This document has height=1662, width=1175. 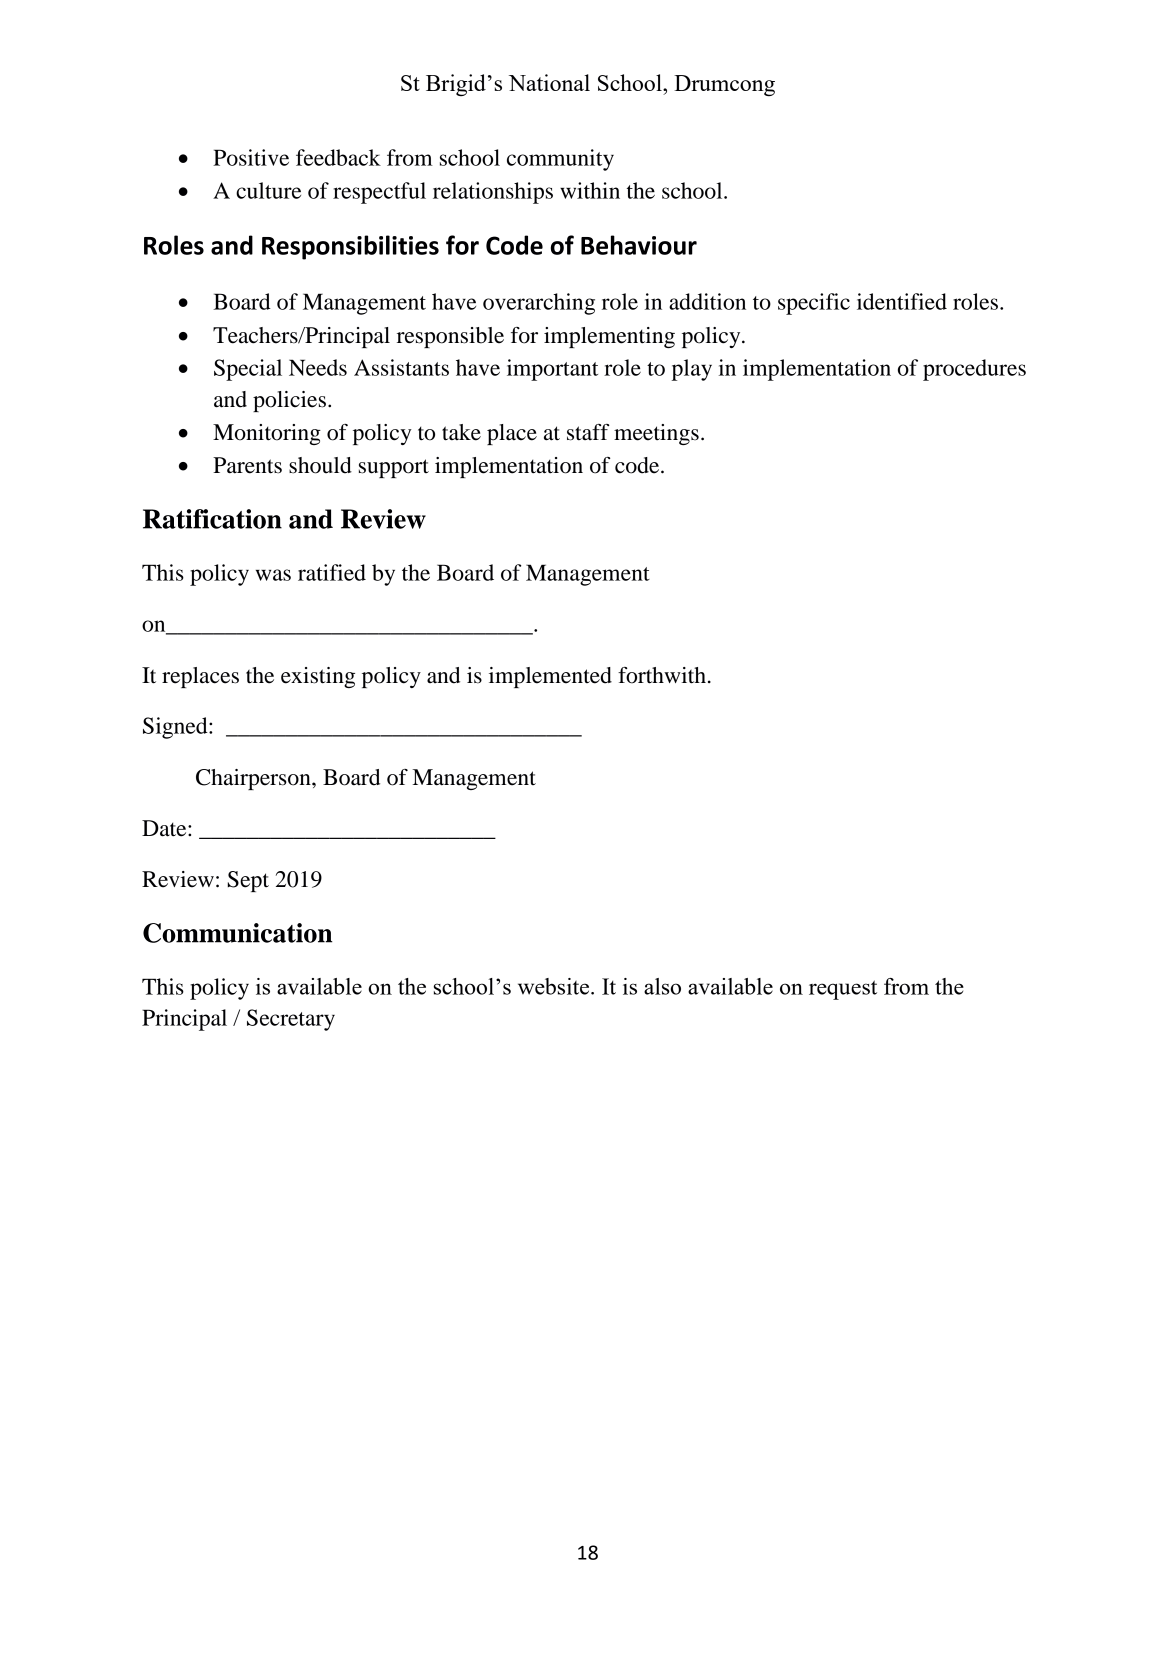 What do you see at coordinates (291, 1020) in the document?
I see `Secretary` at bounding box center [291, 1020].
